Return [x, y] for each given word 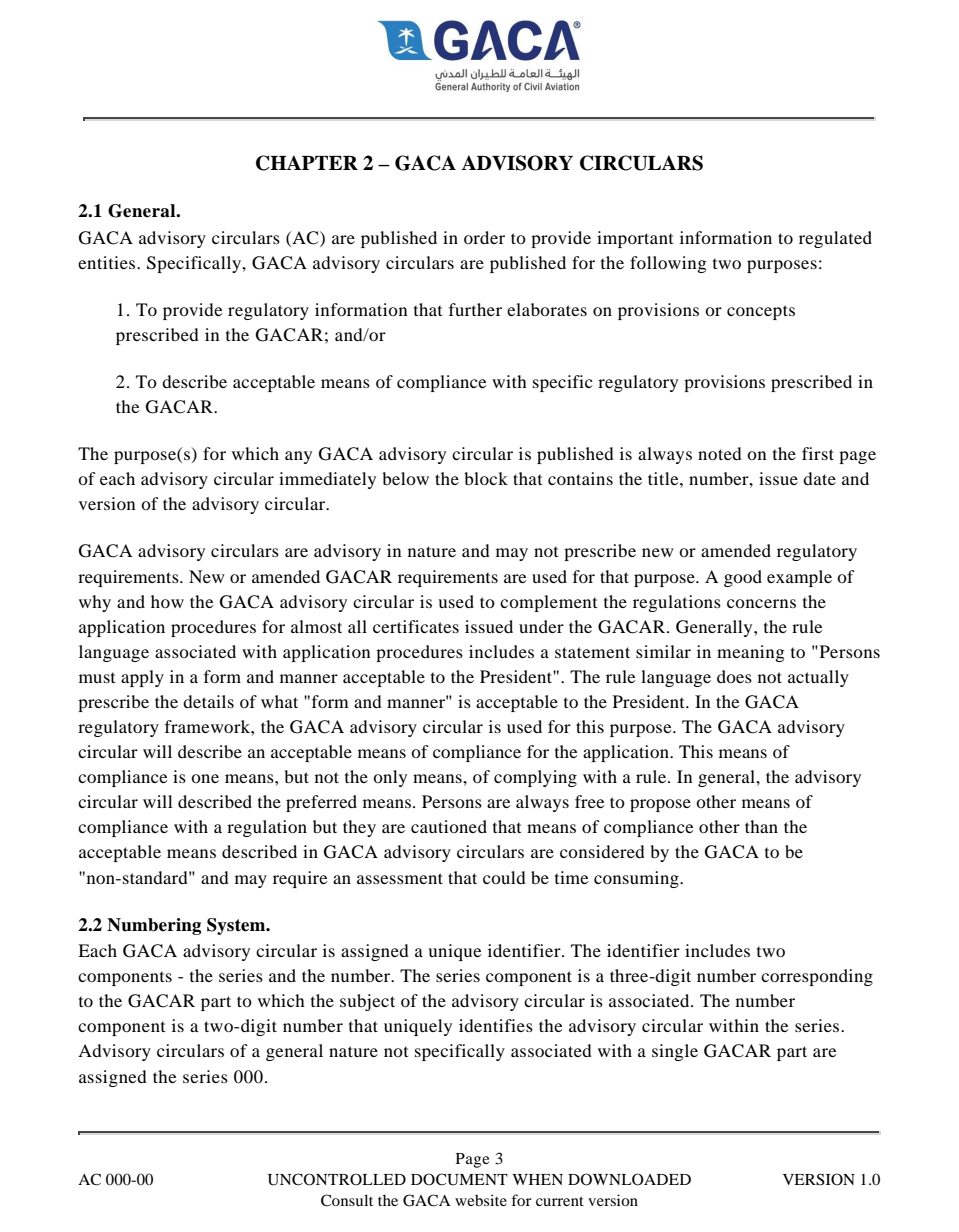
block [486, 478]
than [761, 826]
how [167, 601]
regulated [835, 239]
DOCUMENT [459, 1179]
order [484, 237]
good [743, 578]
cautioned [449, 826]
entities [108, 262]
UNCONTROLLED [337, 1179]
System [237, 926]
